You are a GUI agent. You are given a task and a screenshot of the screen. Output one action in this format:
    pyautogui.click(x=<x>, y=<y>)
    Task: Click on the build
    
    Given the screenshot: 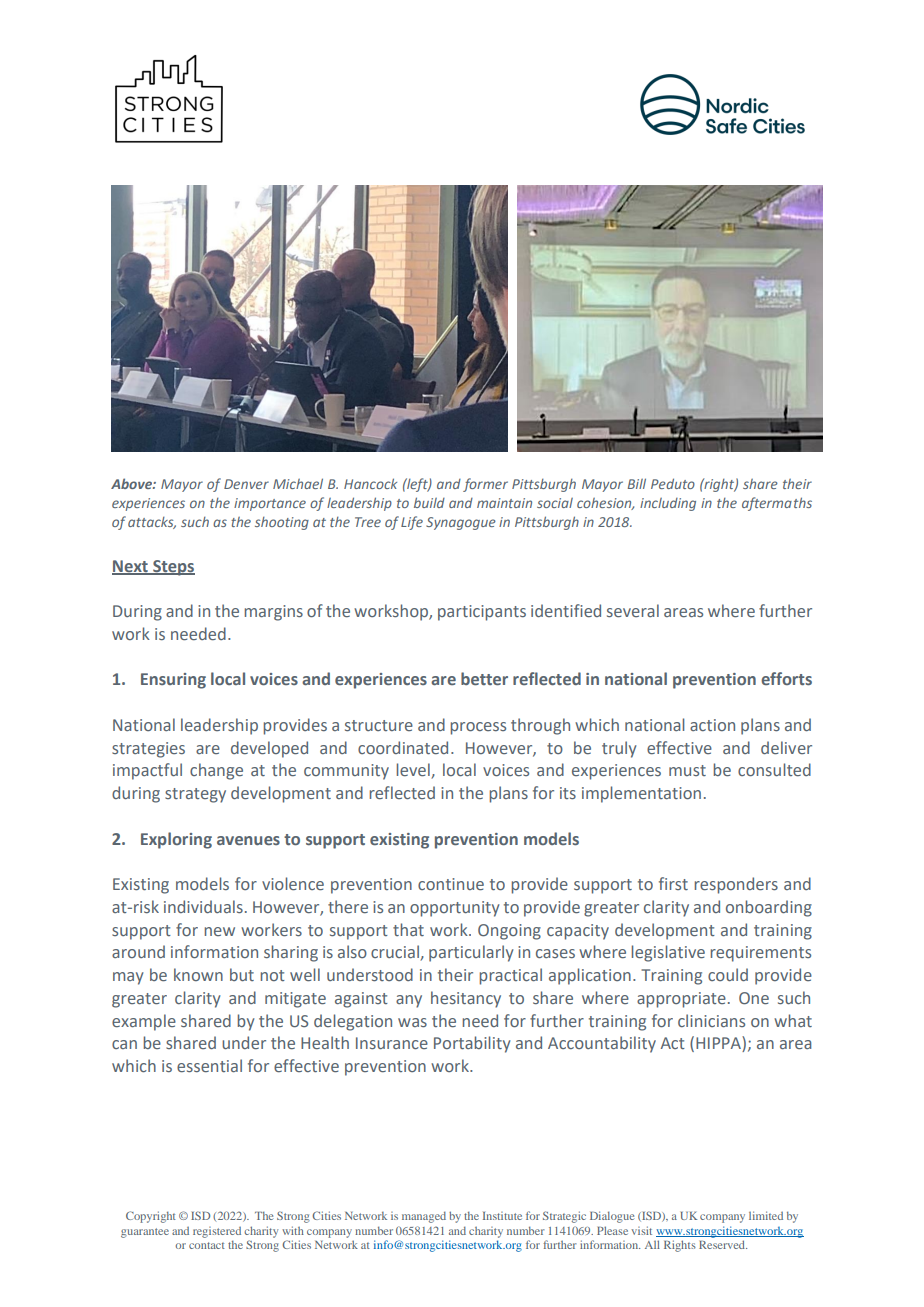 What is the action you would take?
    pyautogui.click(x=429, y=502)
